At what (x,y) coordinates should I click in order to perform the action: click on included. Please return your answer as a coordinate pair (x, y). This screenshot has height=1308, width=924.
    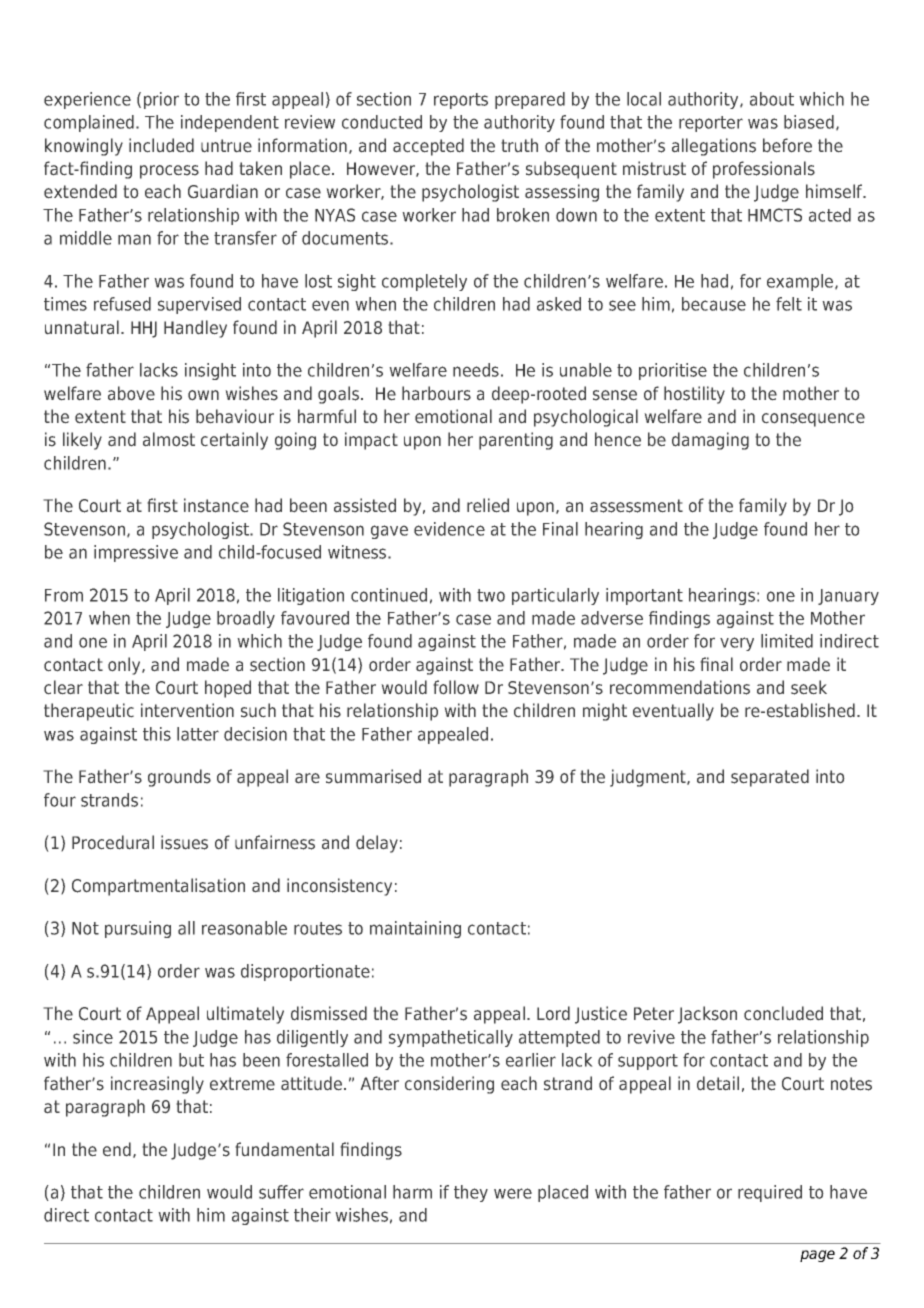
    Looking at the image, I should click on (161, 145).
